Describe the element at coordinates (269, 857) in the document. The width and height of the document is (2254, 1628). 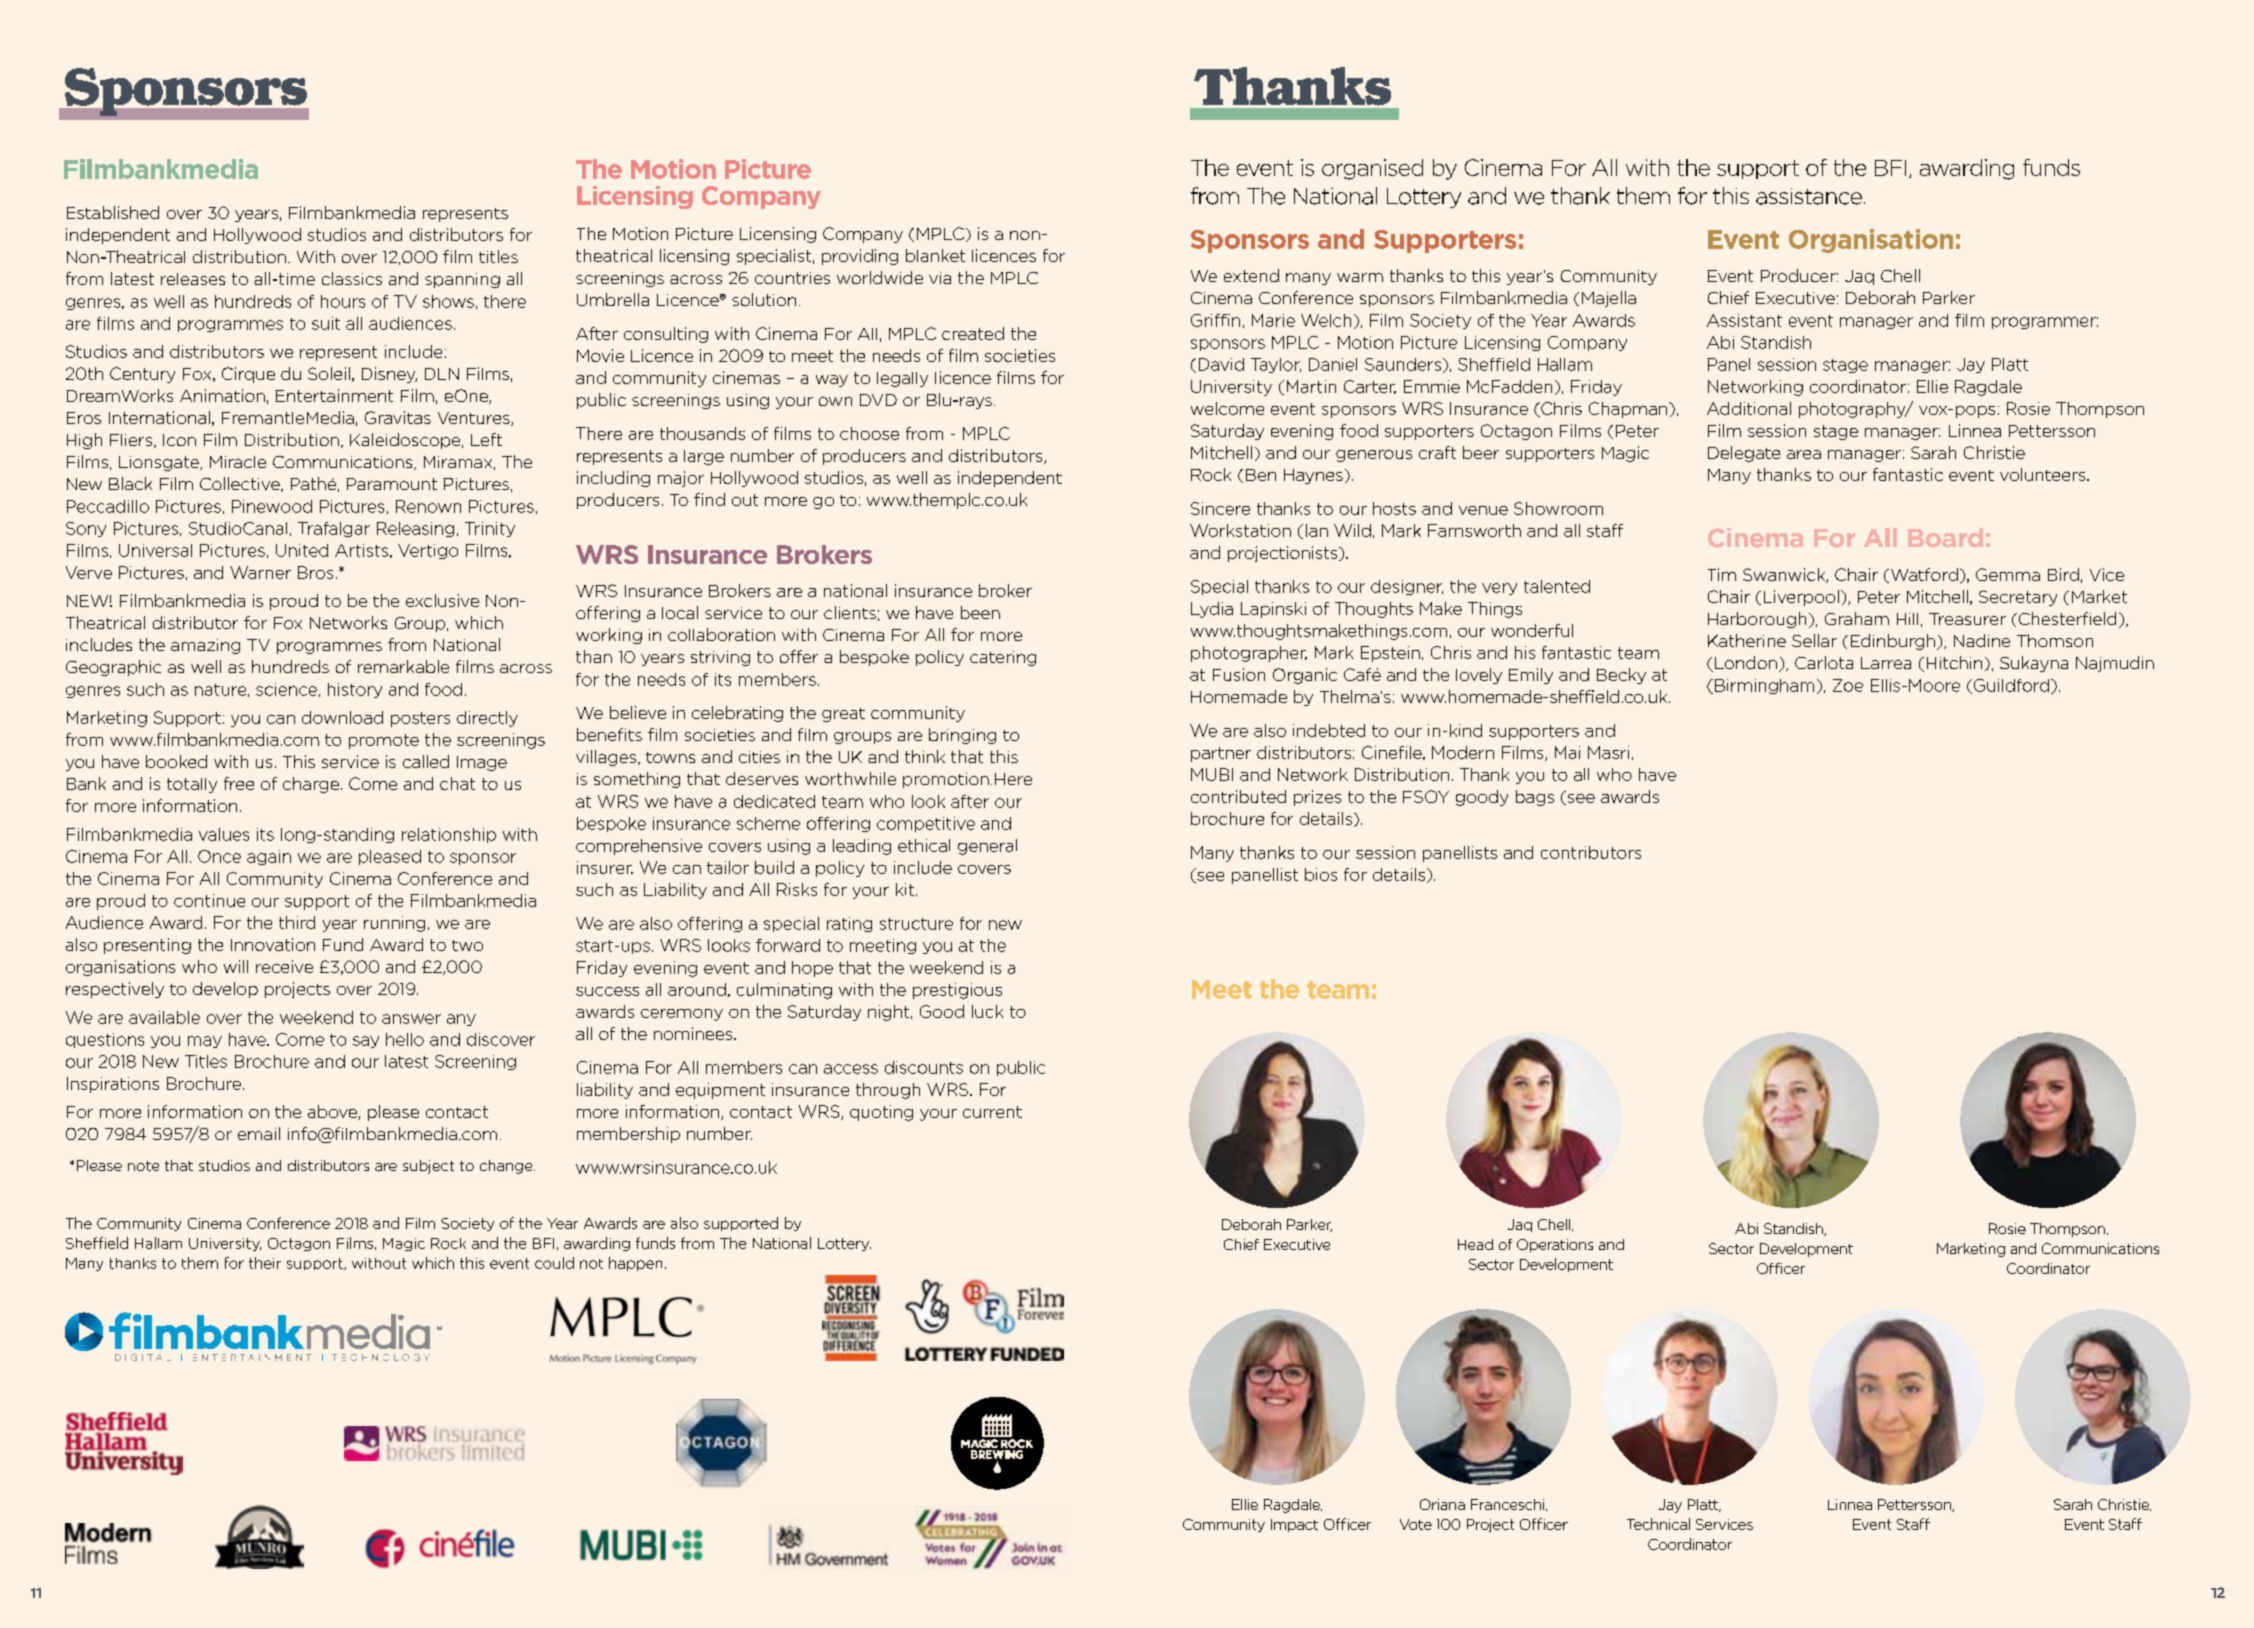
I see `again` at that location.
